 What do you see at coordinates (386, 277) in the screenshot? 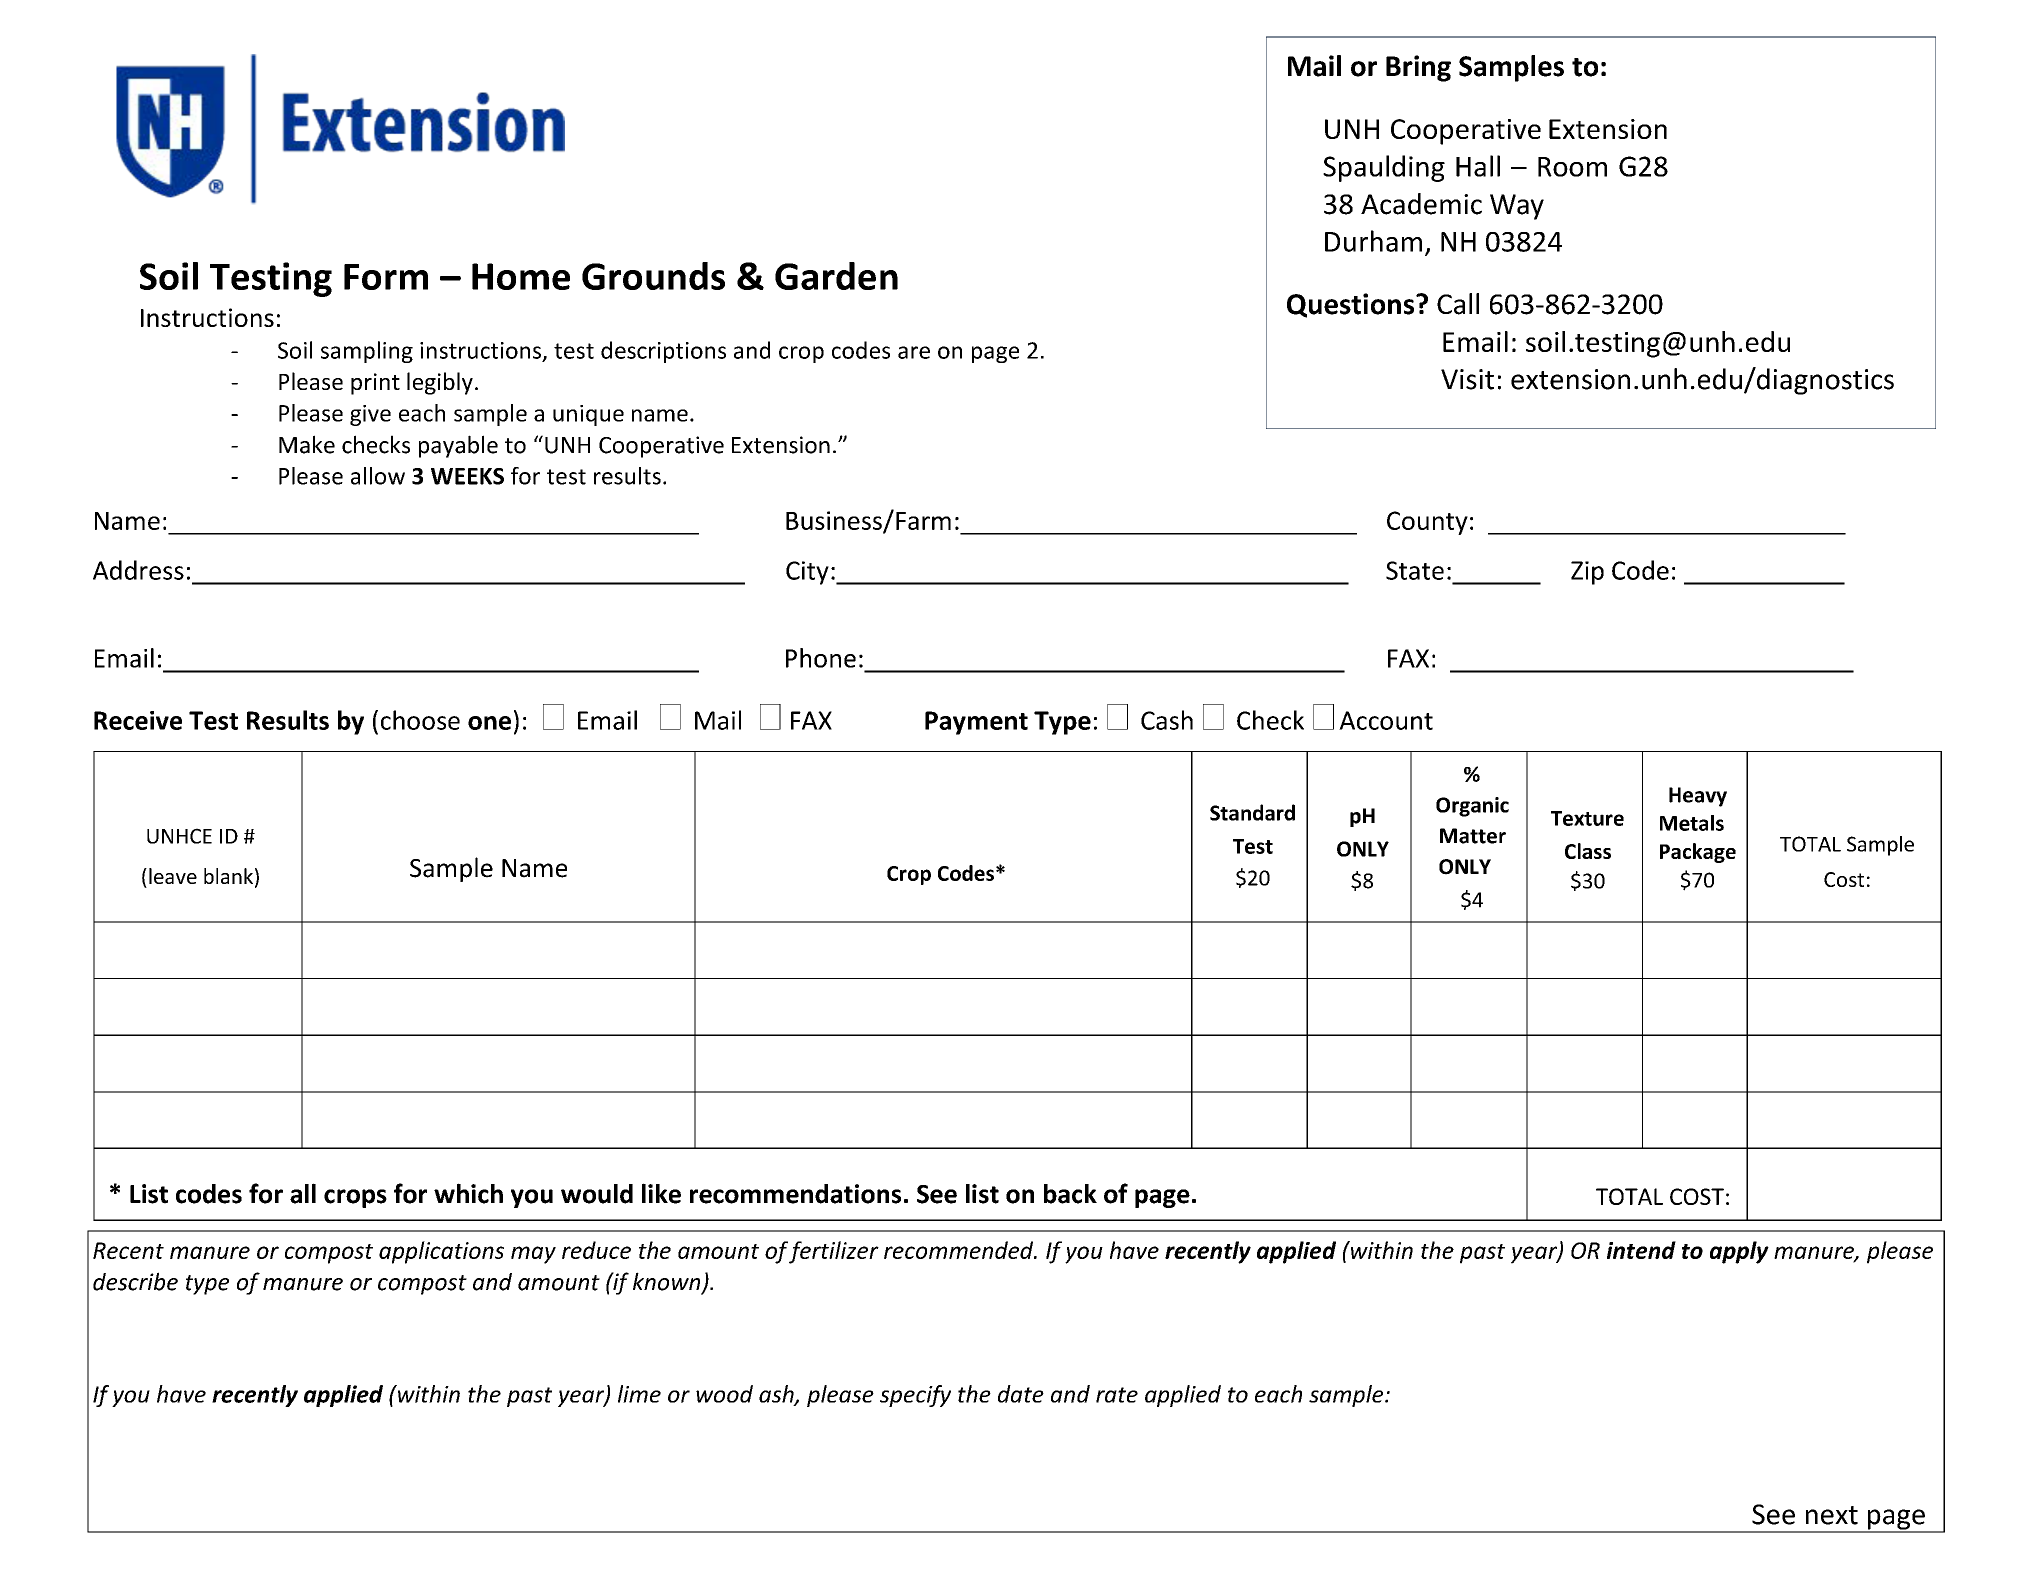
I see `Form` at bounding box center [386, 277].
